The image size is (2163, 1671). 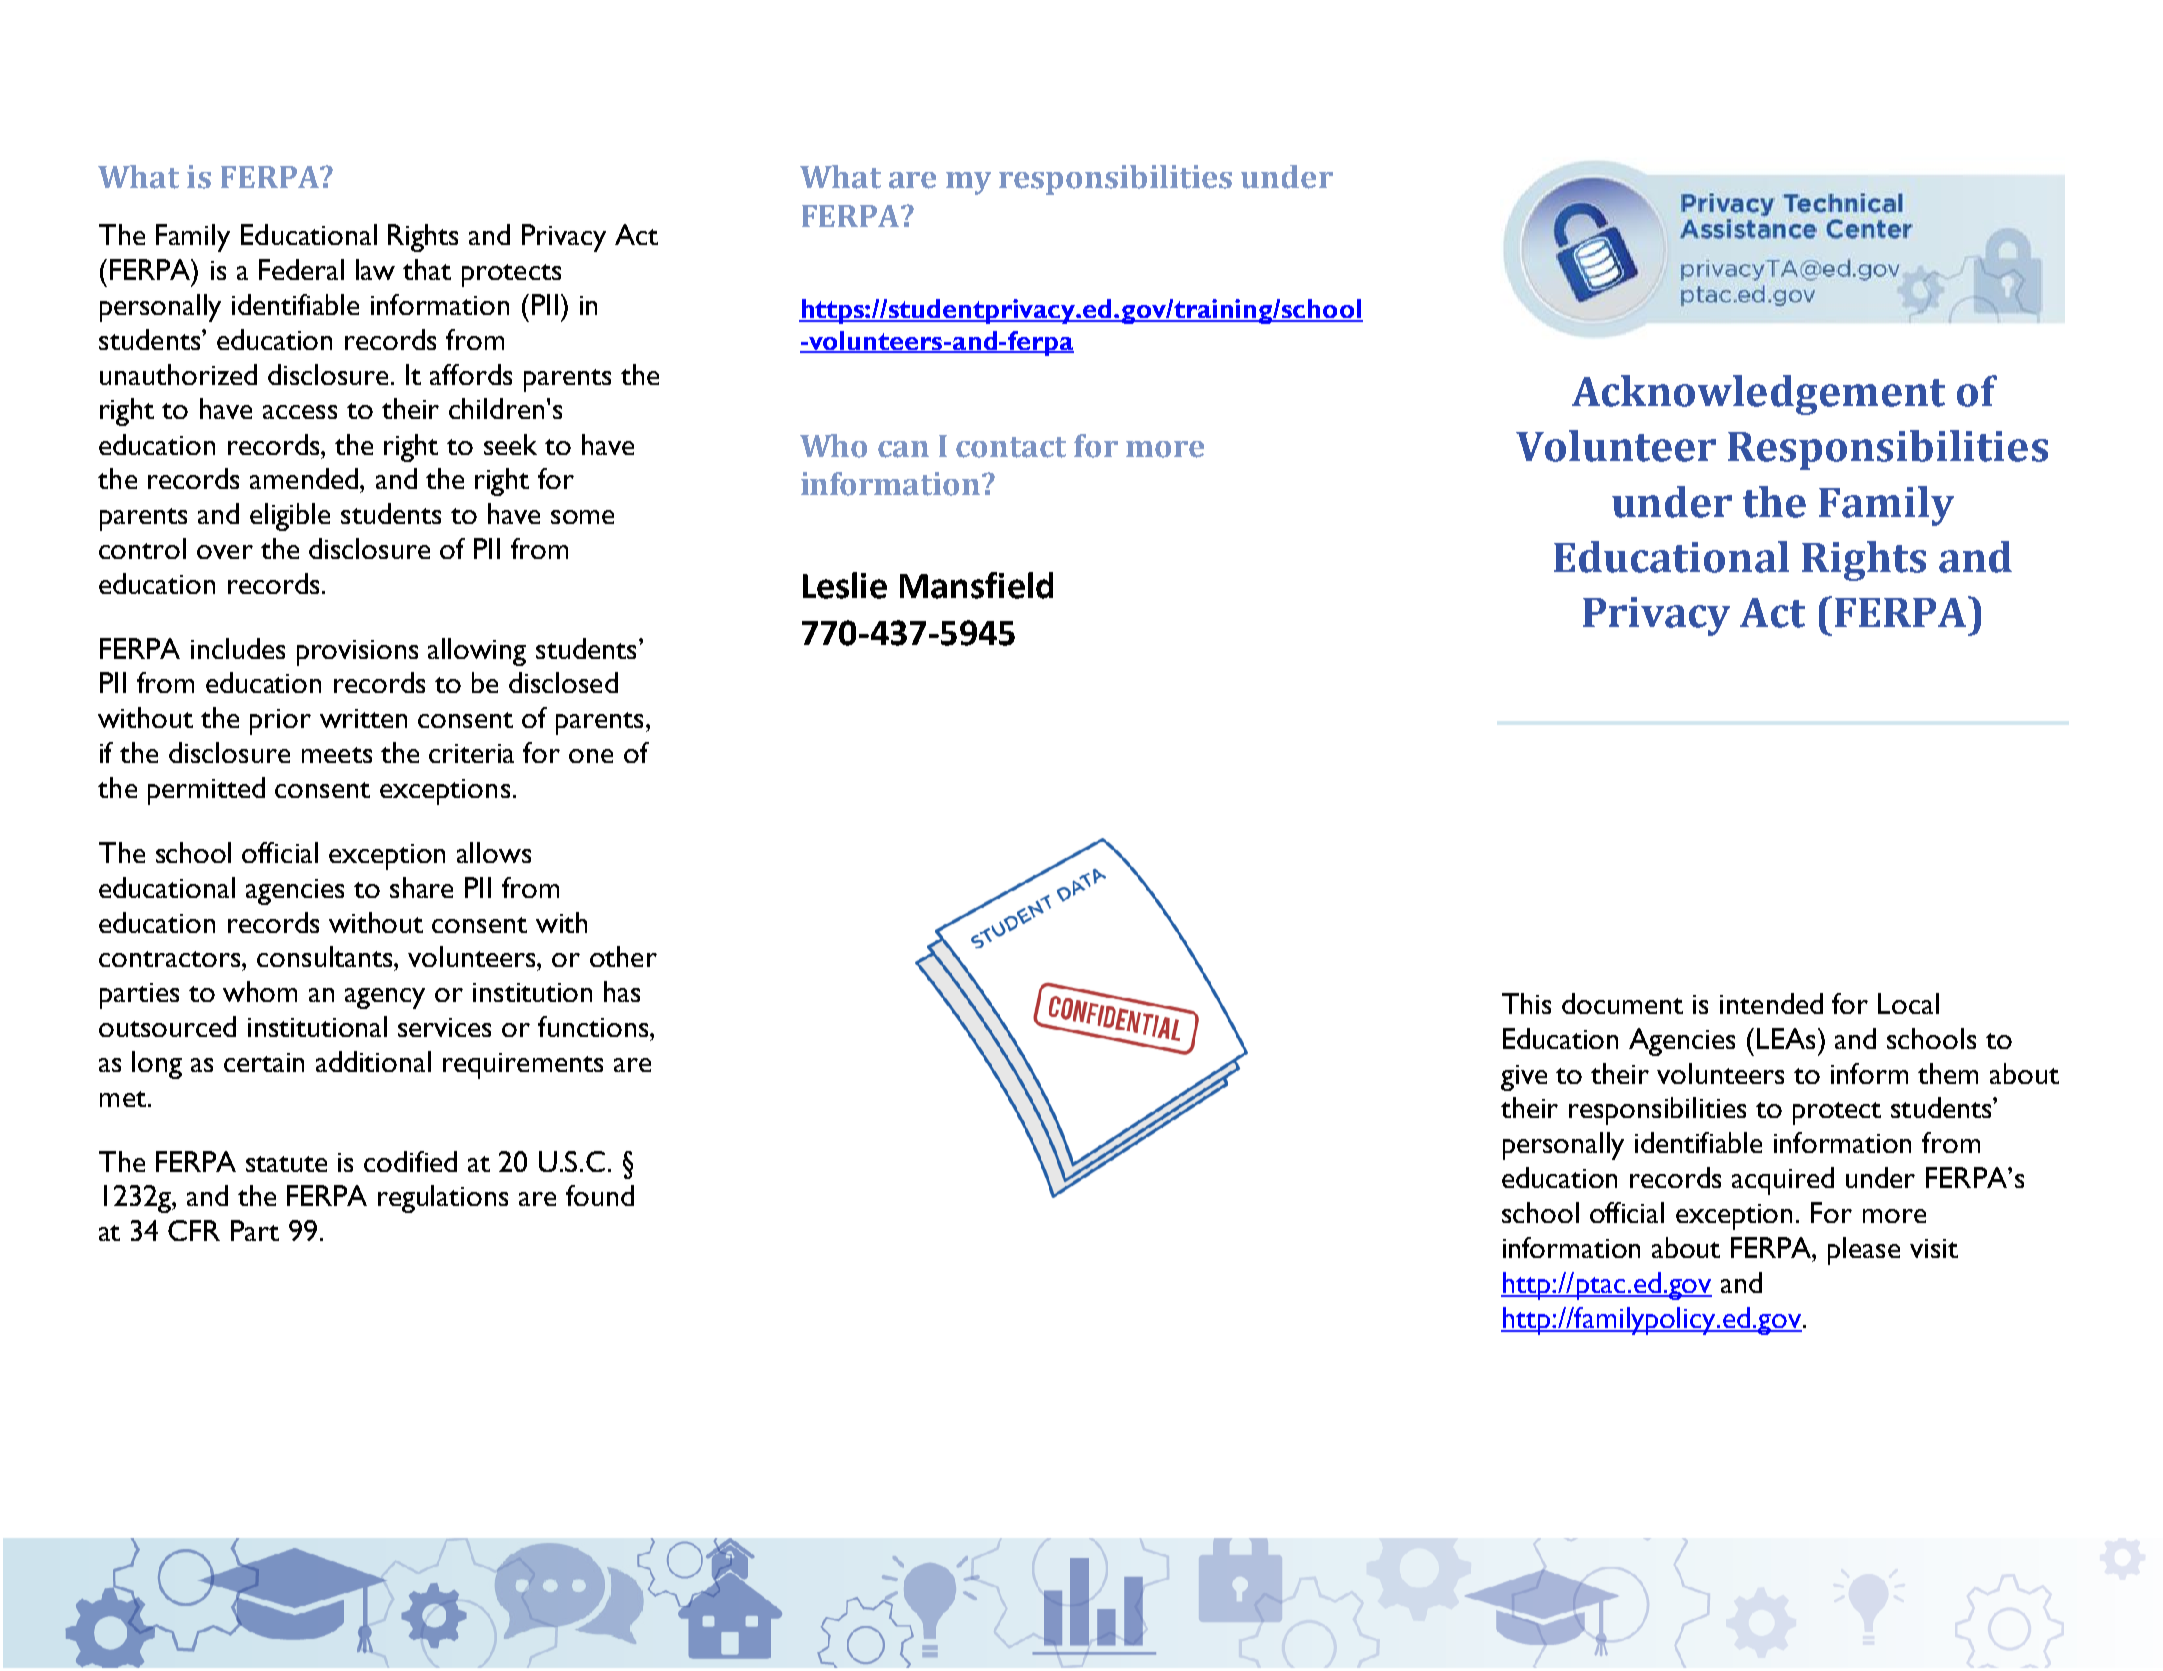 What do you see at coordinates (1758, 395) in the document?
I see `Acknowledgement` at bounding box center [1758, 395].
